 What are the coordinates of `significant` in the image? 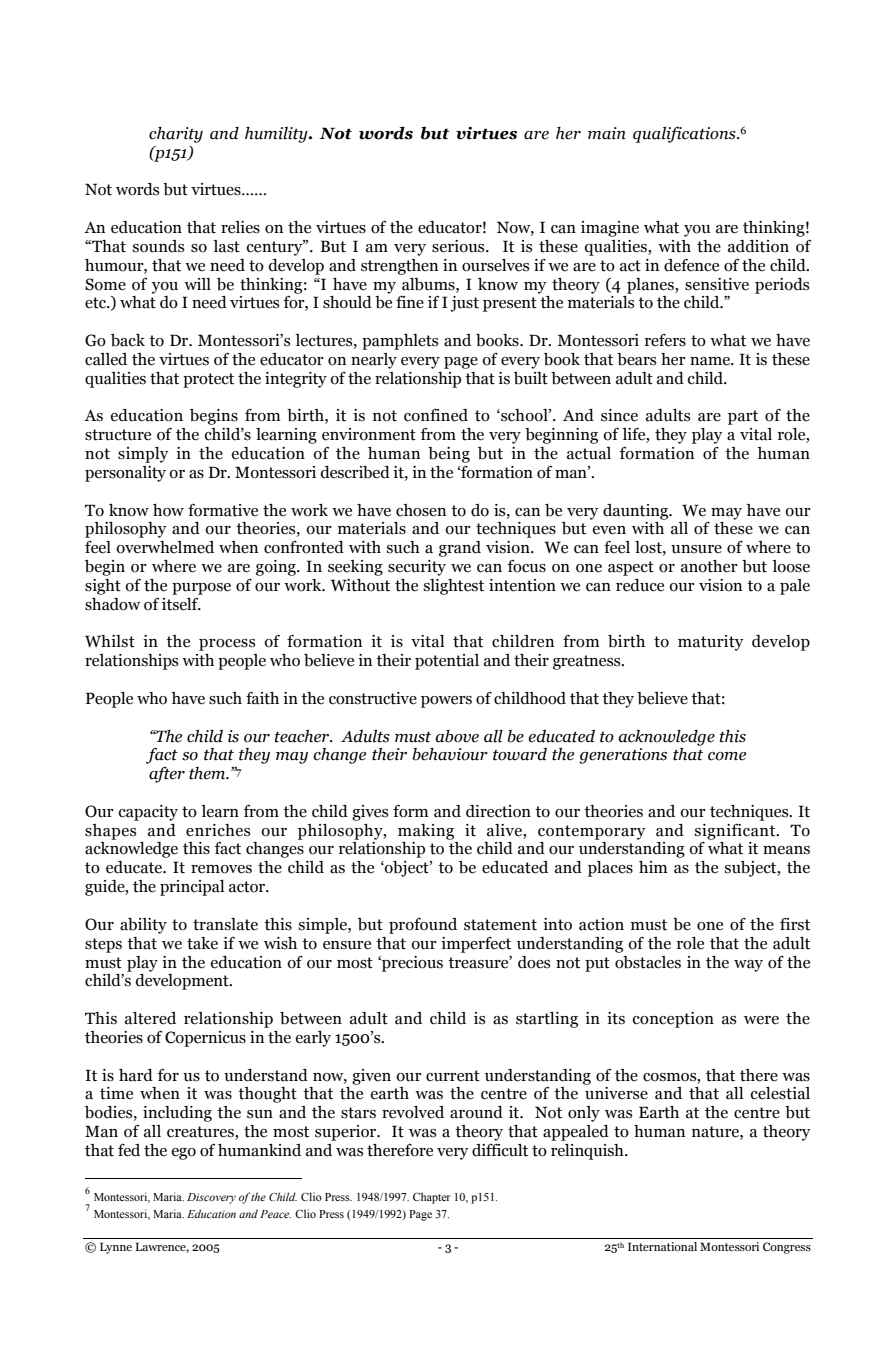 It's located at (736, 832).
